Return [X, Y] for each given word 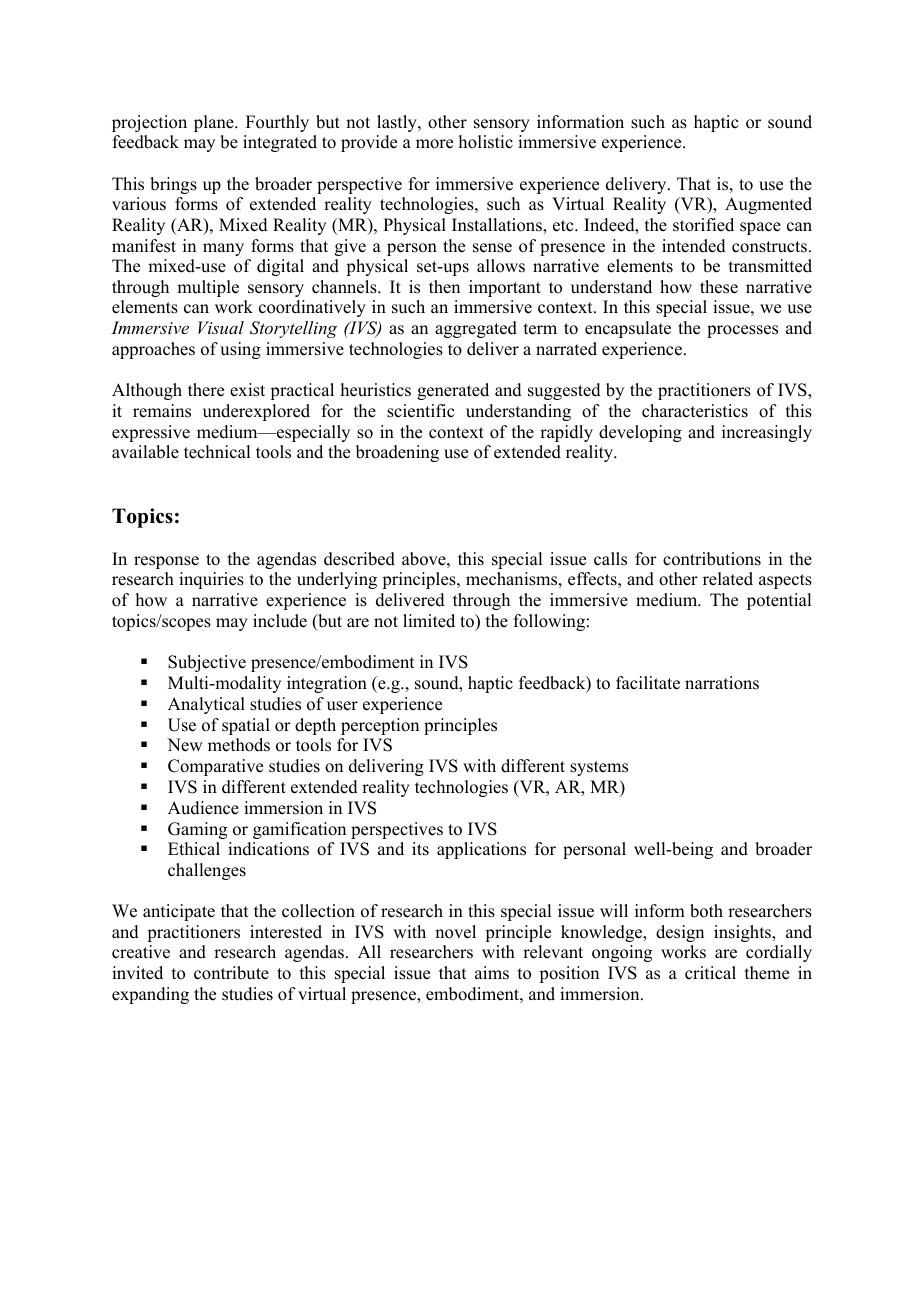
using [240, 350]
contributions [712, 559]
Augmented [768, 205]
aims [492, 973]
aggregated [476, 329]
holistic [486, 142]
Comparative [215, 767]
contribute [231, 973]
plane [215, 123]
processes [742, 331]
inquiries [211, 580]
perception [380, 726]
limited [429, 621]
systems [599, 768]
